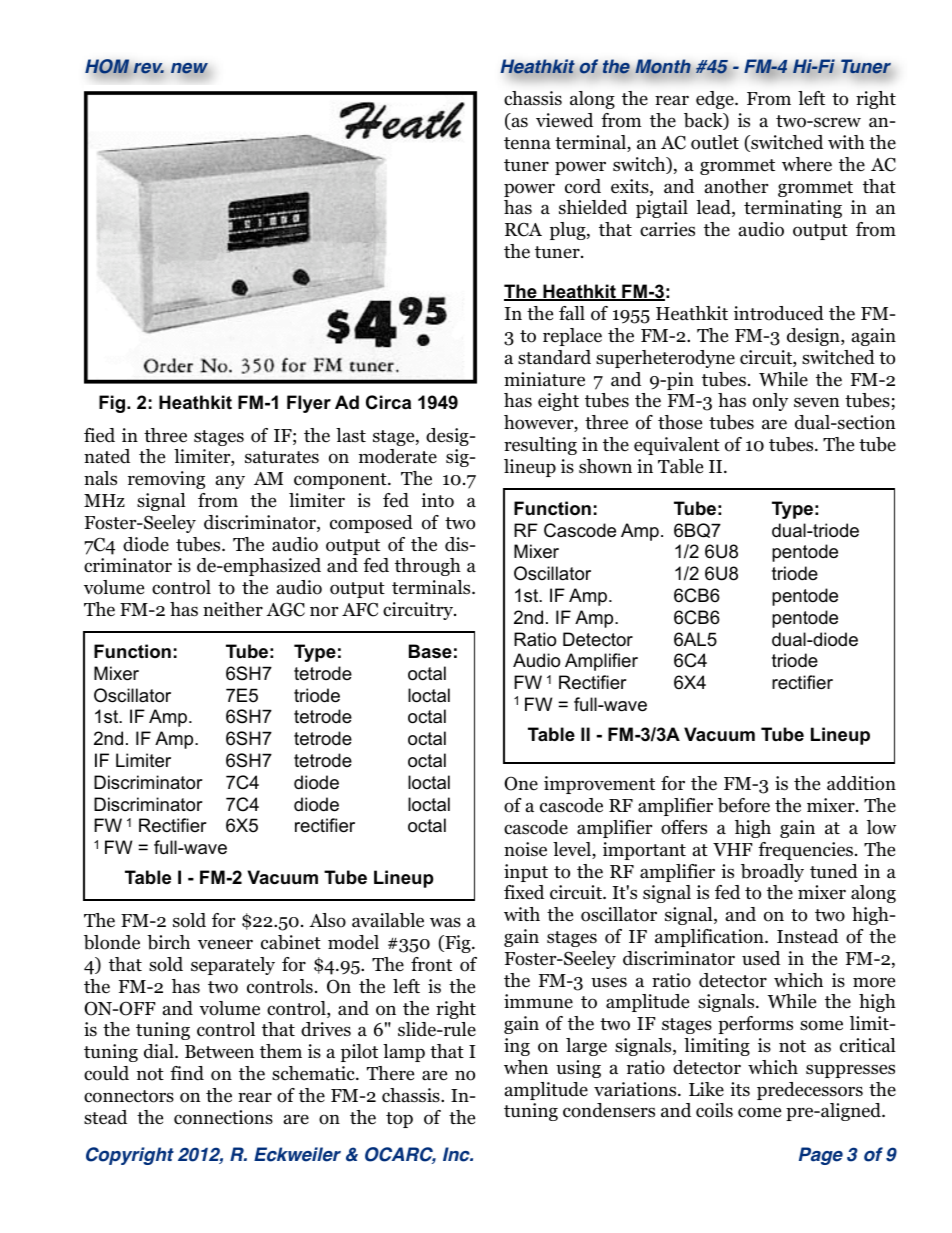 This document has width=952, height=1233. I want to click on come, so click(759, 1112).
